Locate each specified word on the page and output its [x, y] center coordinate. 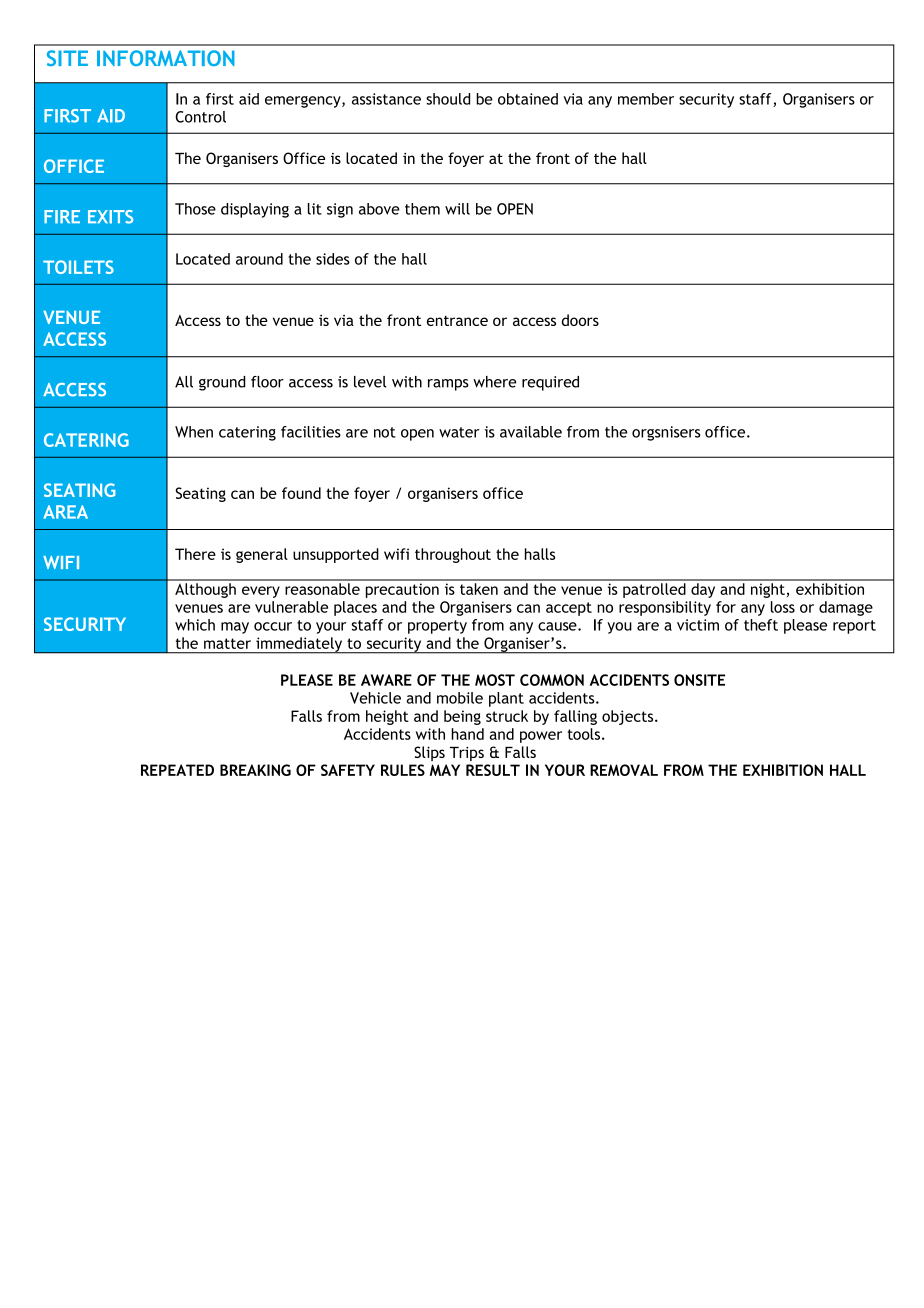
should [448, 99]
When [194, 432]
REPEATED [177, 770]
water [459, 432]
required [550, 383]
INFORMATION [166, 58]
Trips [467, 753]
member [646, 99]
